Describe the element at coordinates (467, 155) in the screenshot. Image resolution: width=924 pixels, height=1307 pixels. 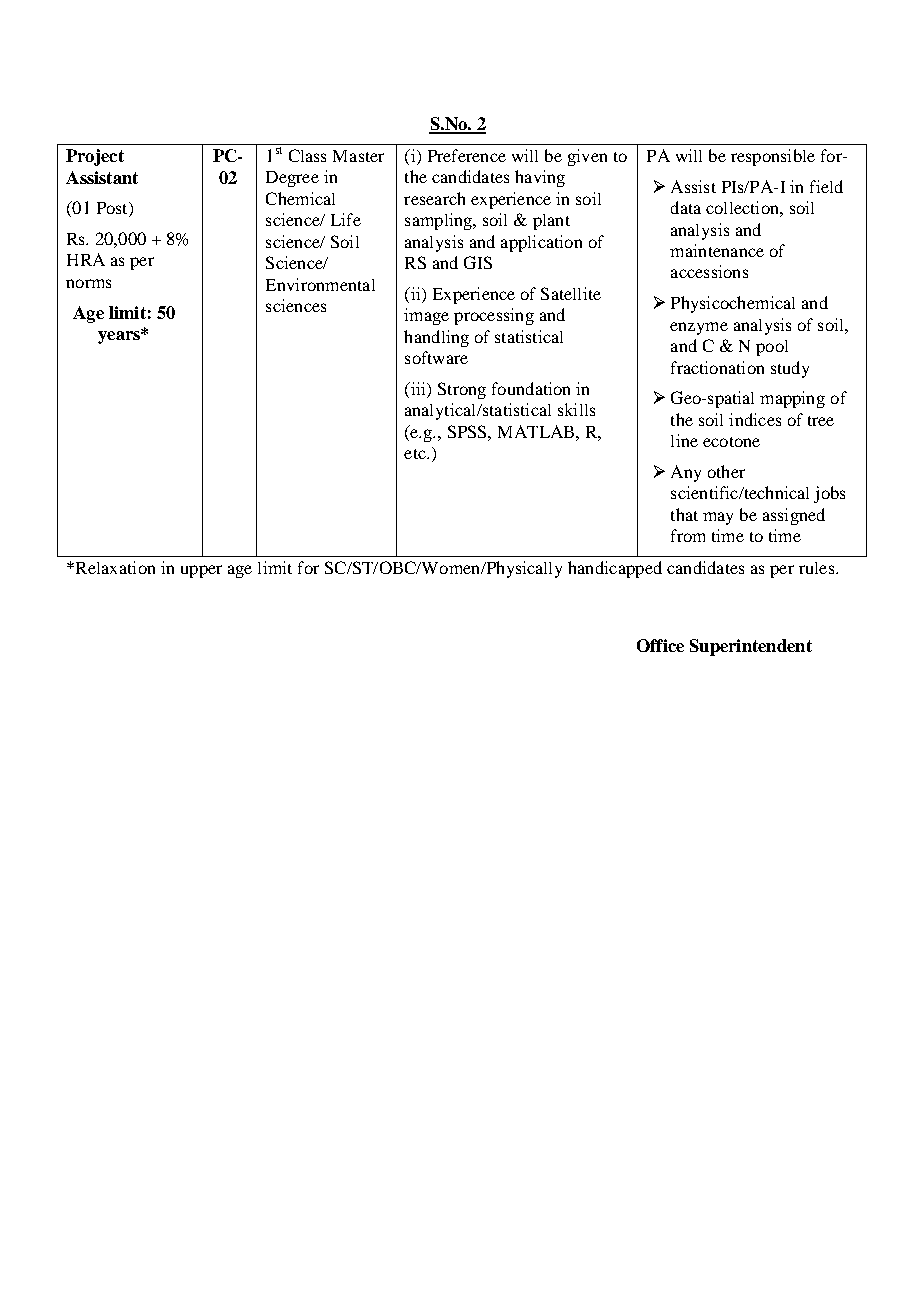
I see `Preference` at that location.
